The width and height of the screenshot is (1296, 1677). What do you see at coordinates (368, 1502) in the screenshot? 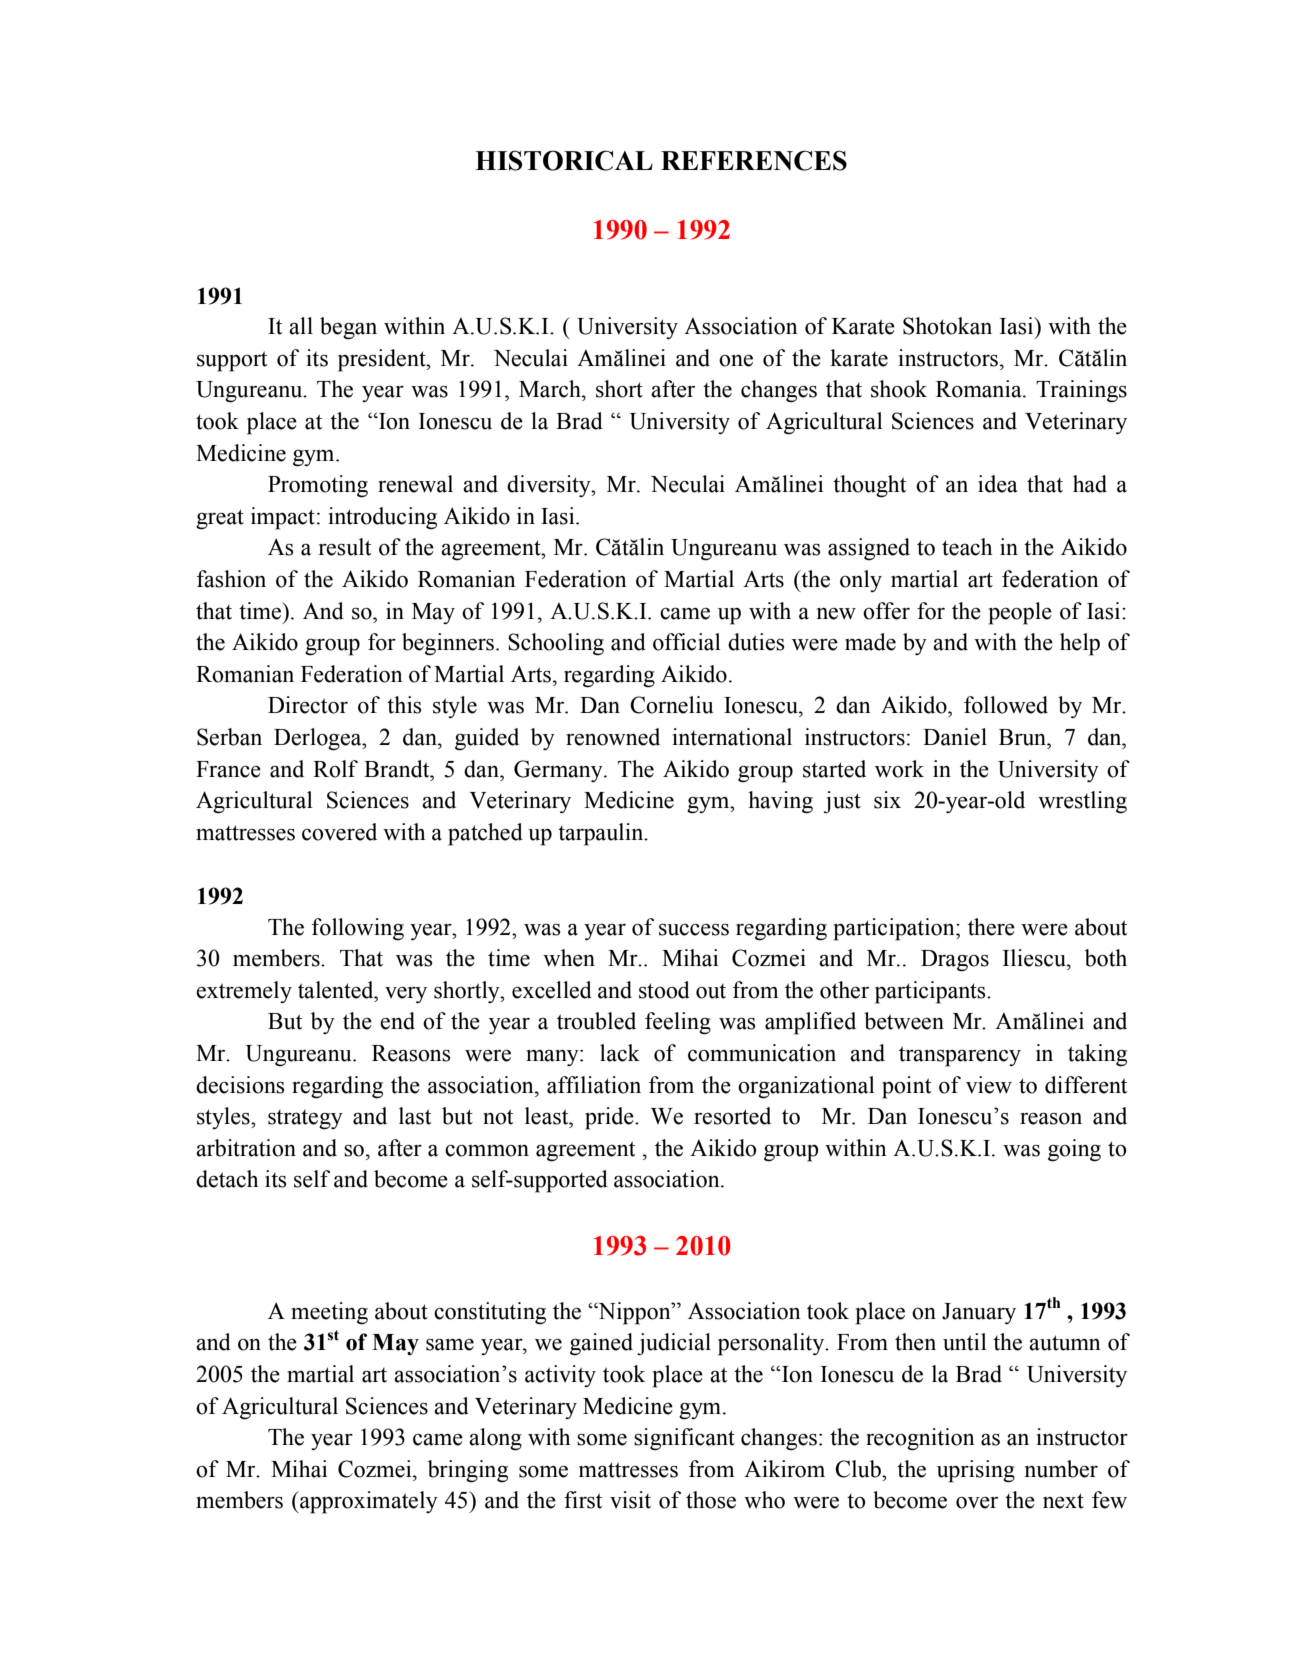
I see `approximately` at bounding box center [368, 1502].
